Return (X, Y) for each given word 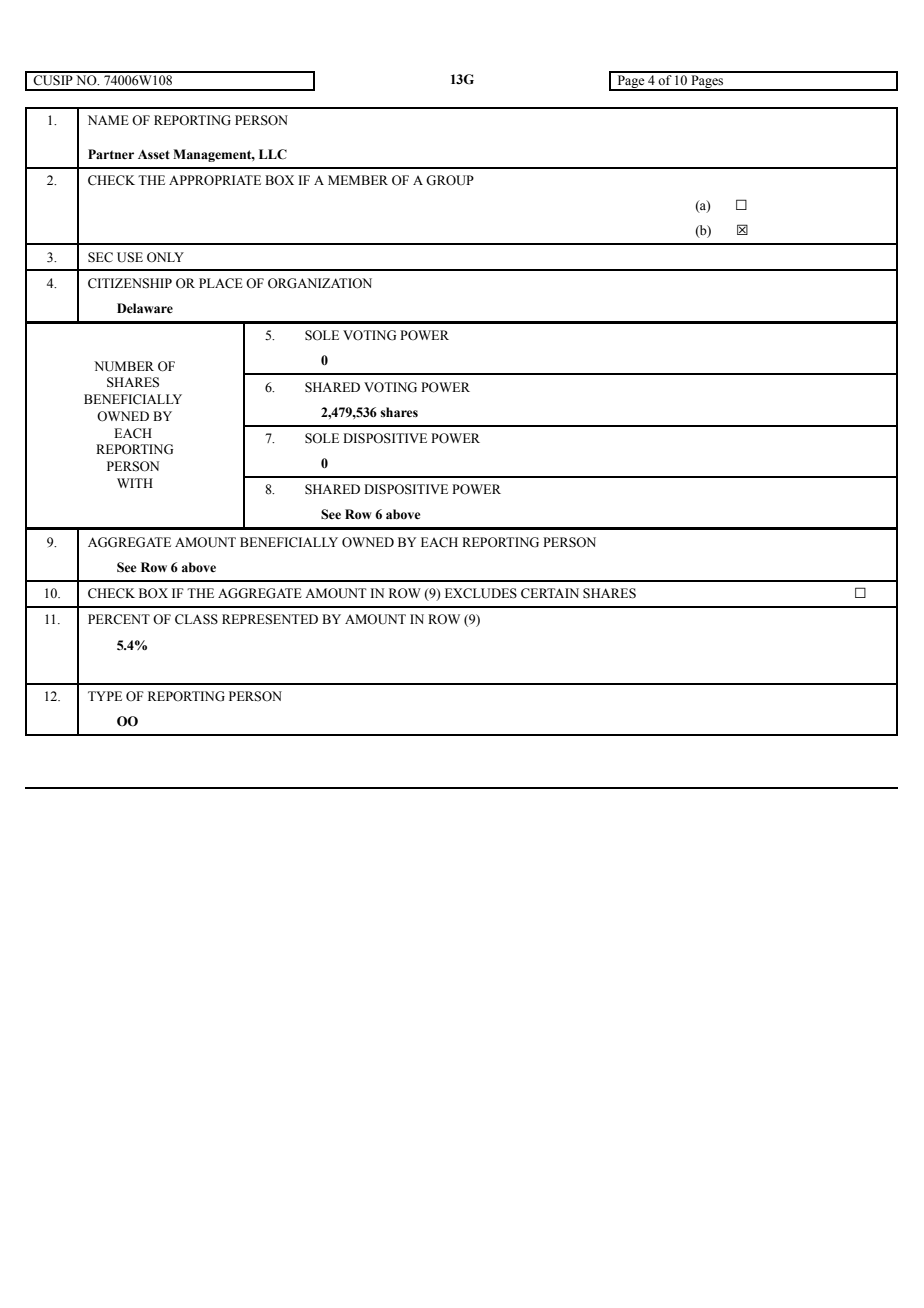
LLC (273, 154)
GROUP (450, 180)
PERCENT (119, 619)
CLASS (196, 619)
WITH (135, 483)
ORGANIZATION (320, 283)
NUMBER (124, 366)
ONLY (165, 257)
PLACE (221, 283)
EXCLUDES (481, 593)
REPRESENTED (270, 619)
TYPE (105, 696)
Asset (154, 154)
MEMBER (358, 180)
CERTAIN (550, 593)
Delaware (145, 308)
